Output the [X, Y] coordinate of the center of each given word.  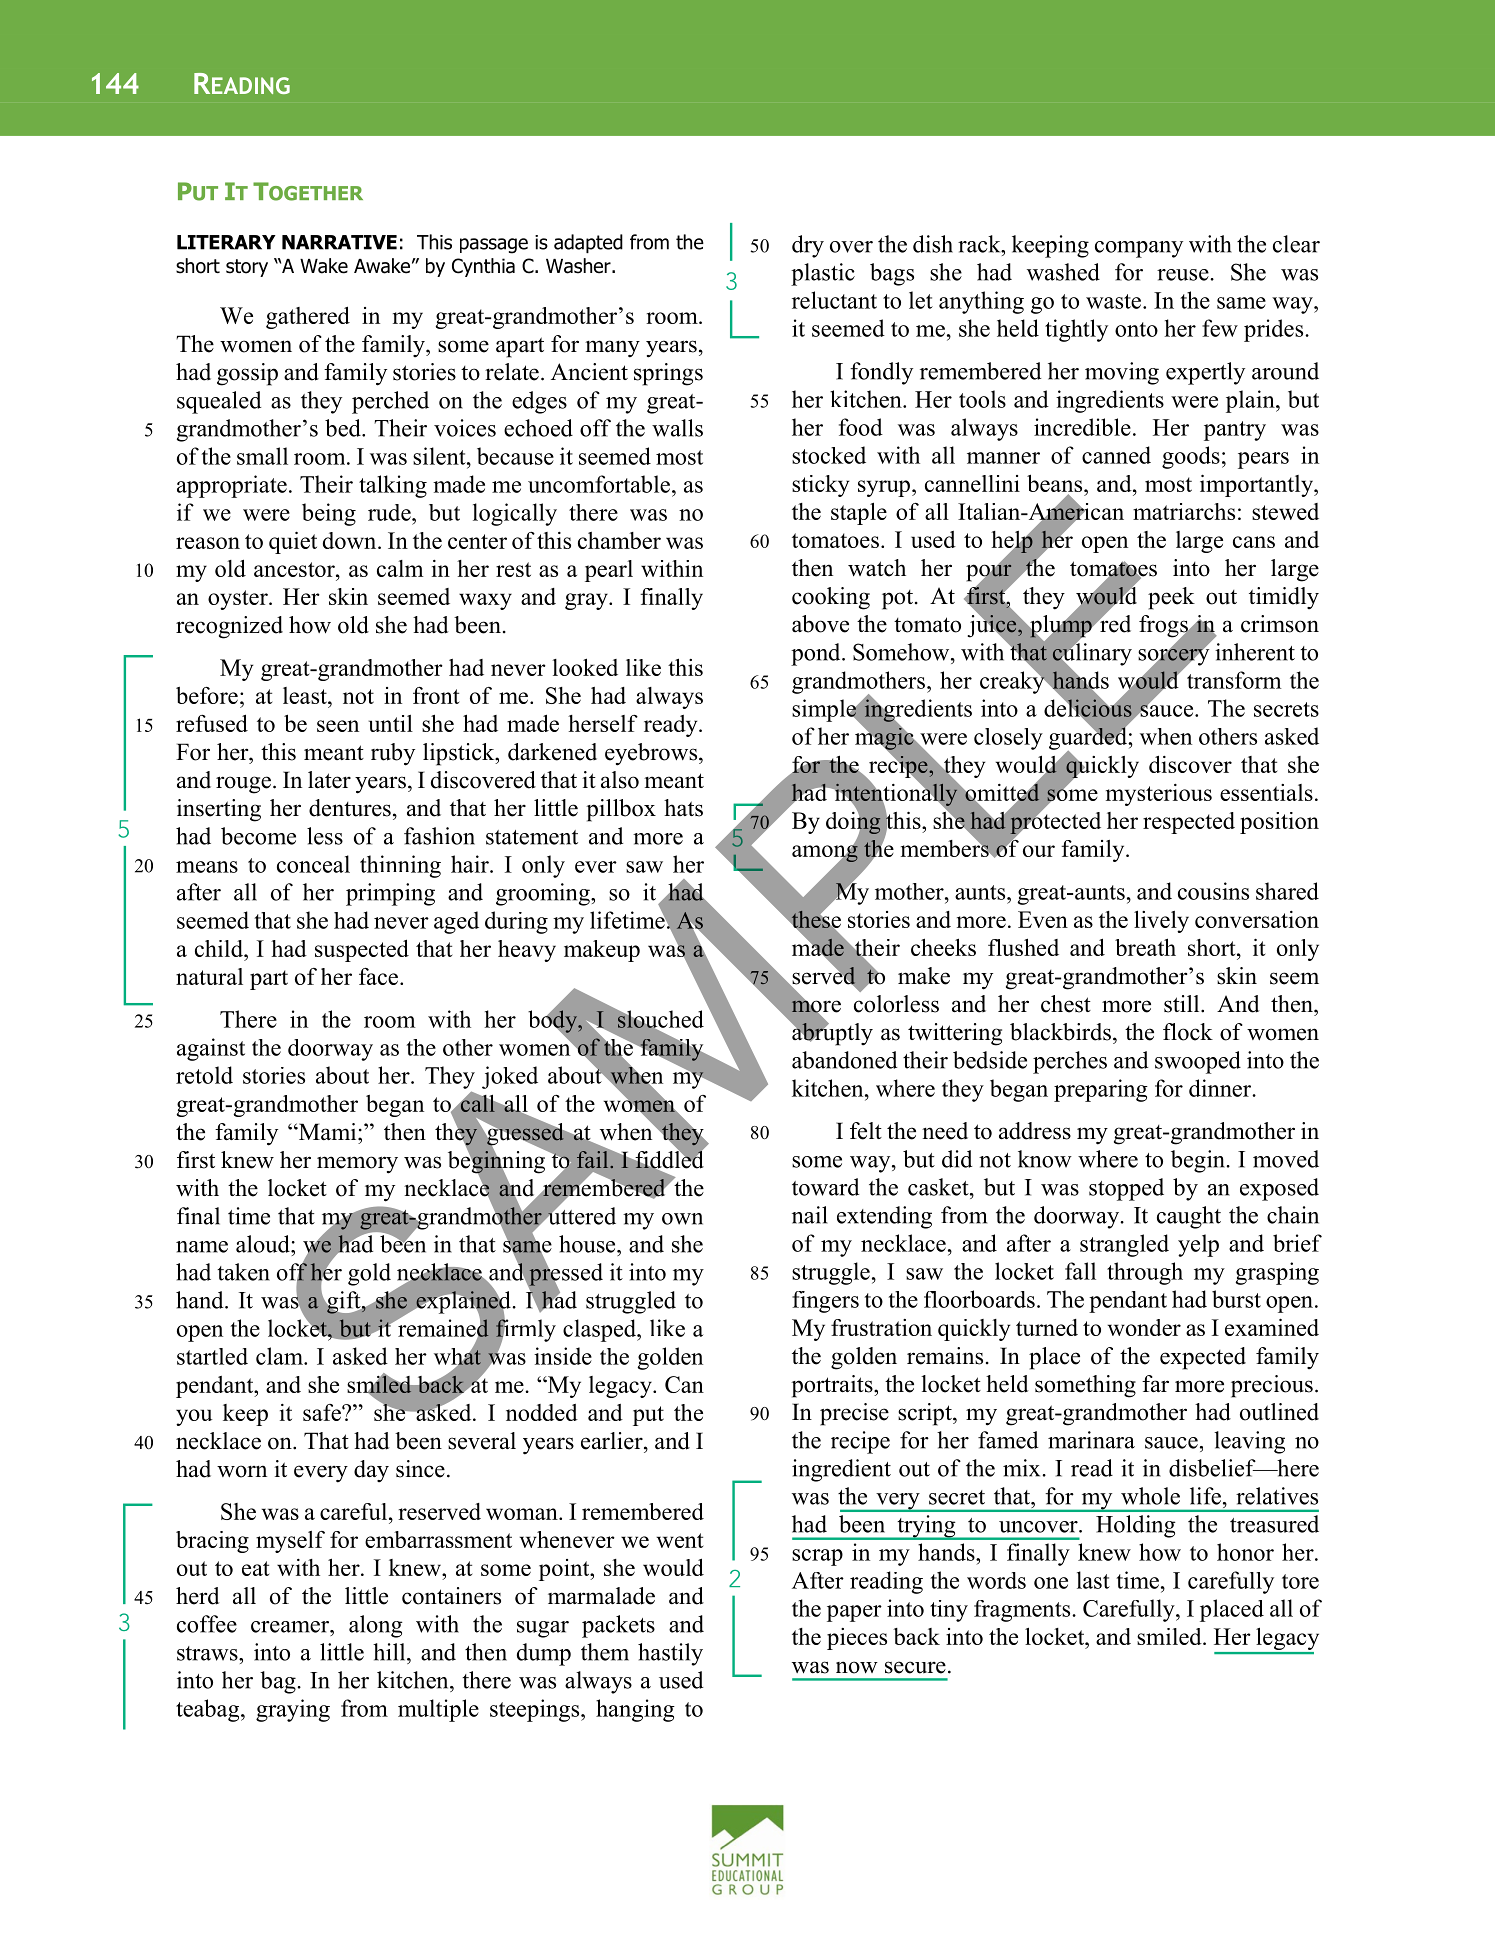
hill [390, 1652]
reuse [1184, 275]
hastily [670, 1654]
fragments [1023, 1611]
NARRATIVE [339, 242]
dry [808, 246]
